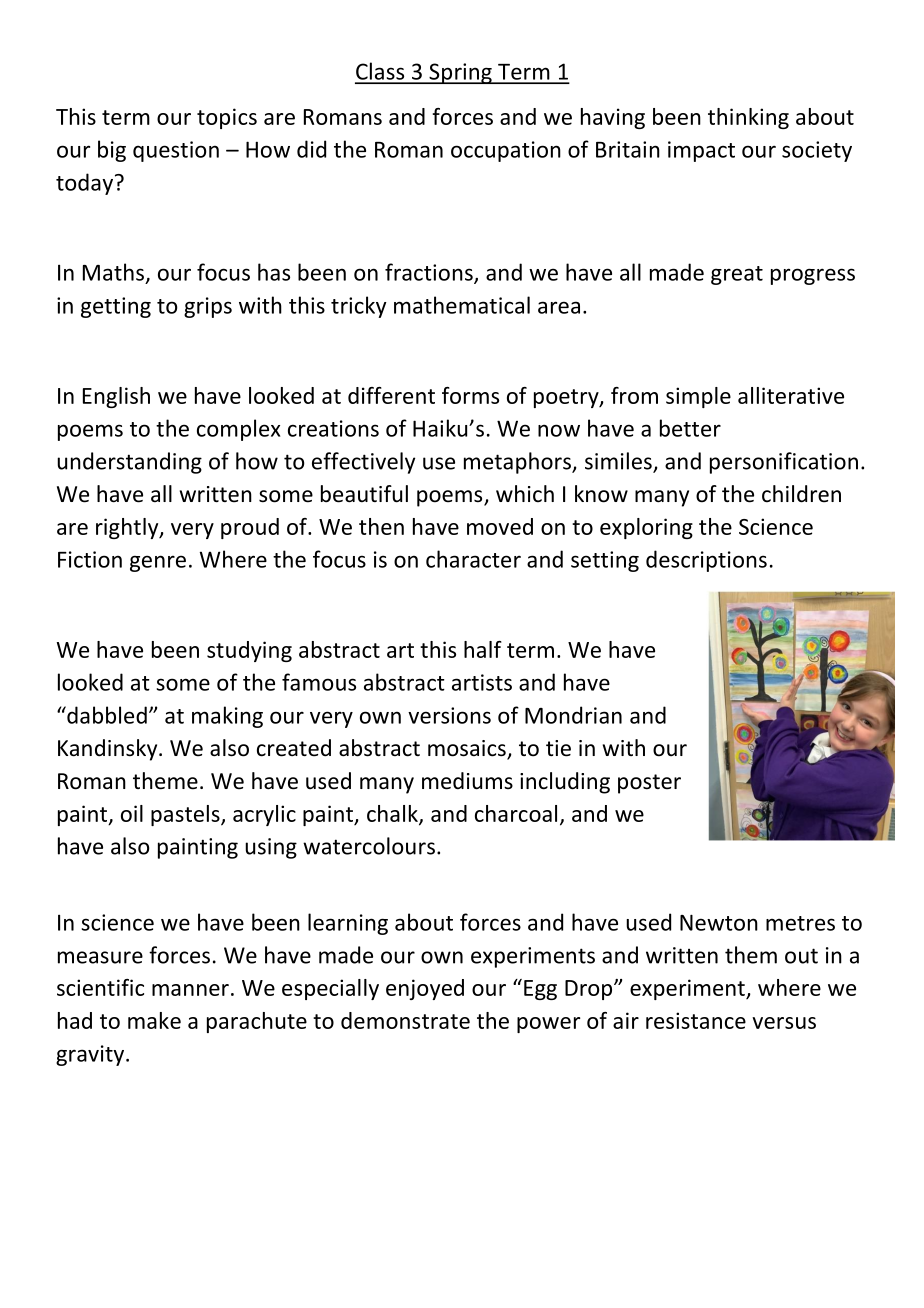 The width and height of the document is (924, 1308). Describe the element at coordinates (696, 1020) in the document. I see `resistance` at that location.
